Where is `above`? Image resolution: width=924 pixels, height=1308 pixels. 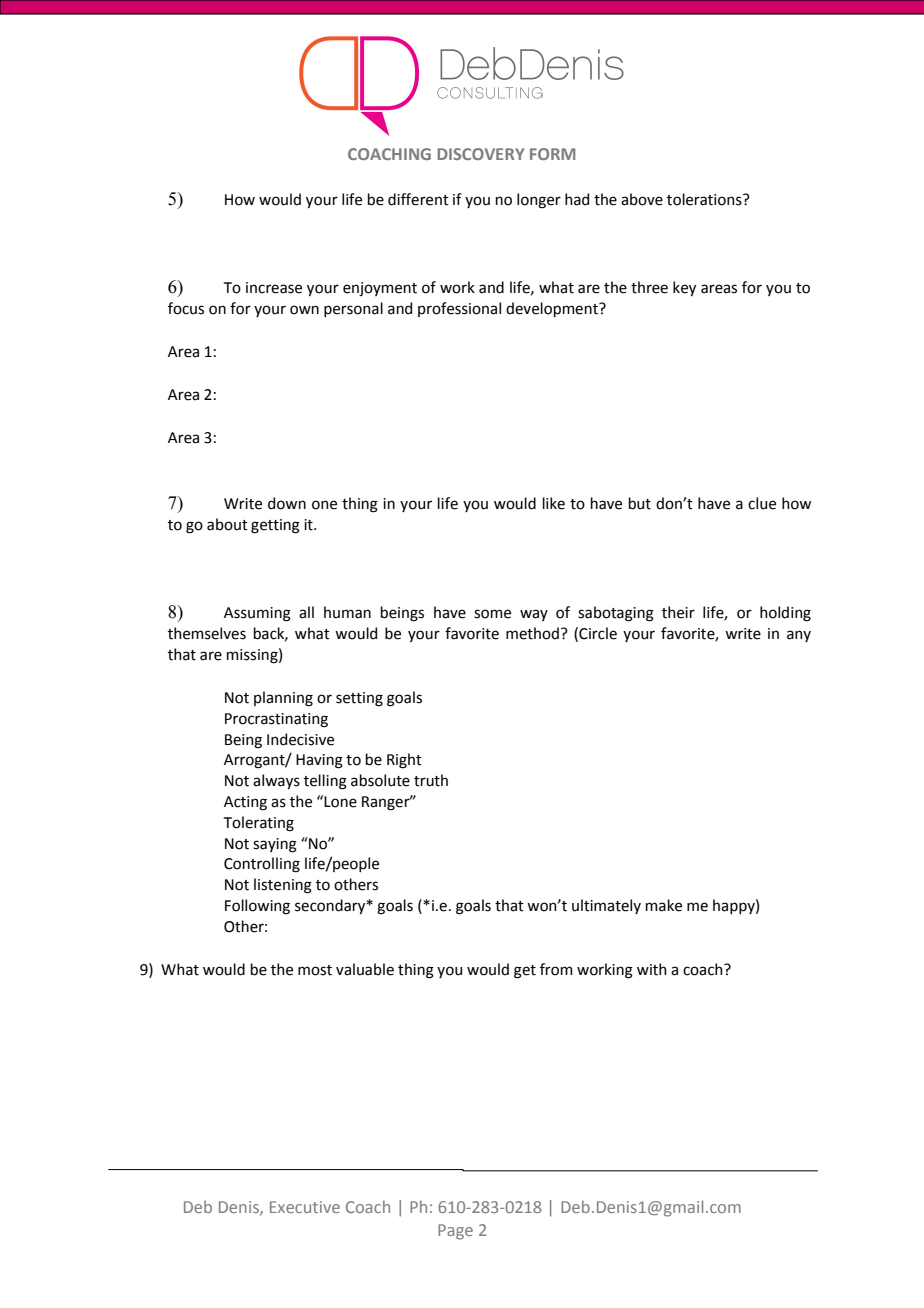
above is located at coordinates (642, 199).
